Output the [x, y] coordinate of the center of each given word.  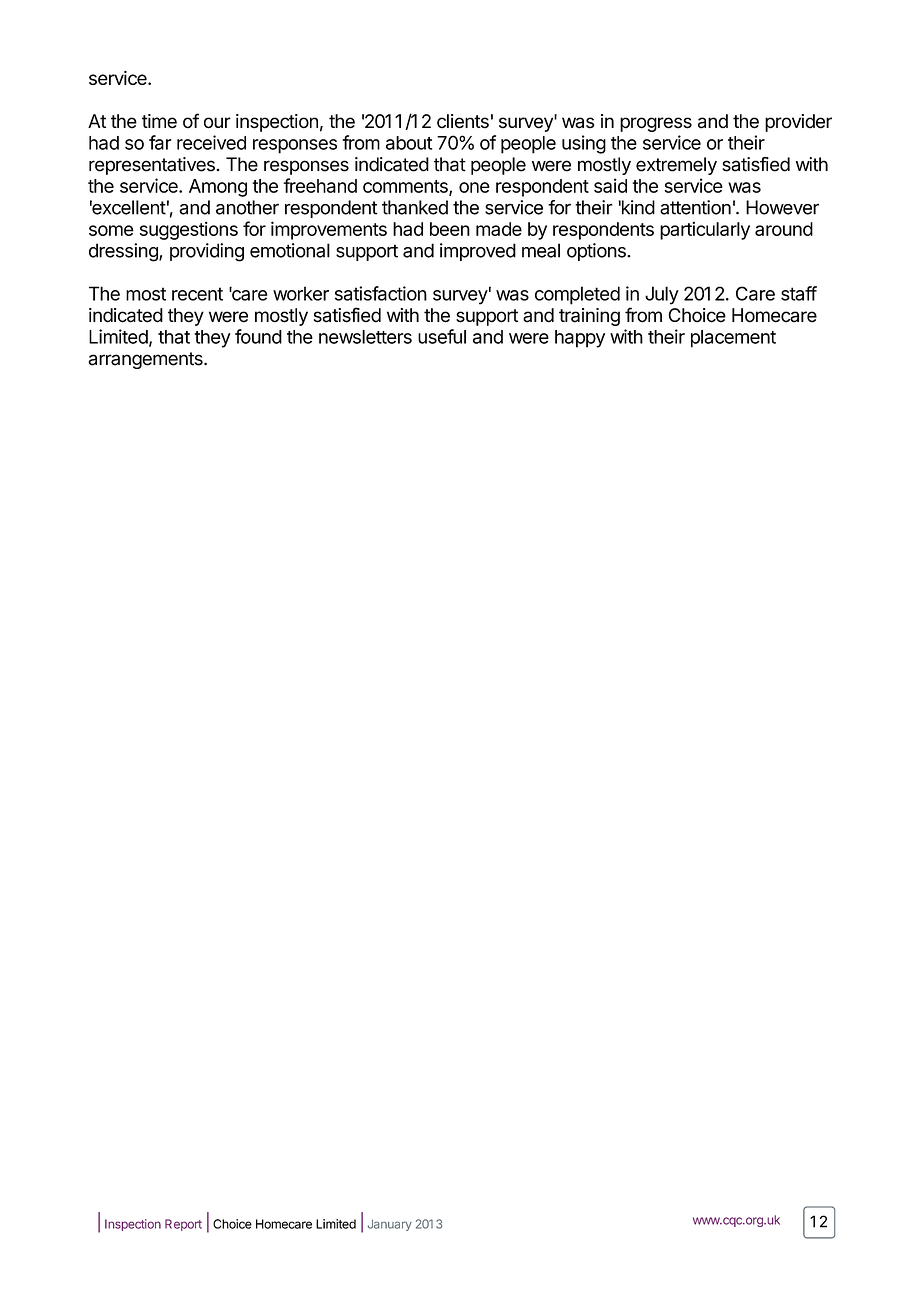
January [390, 1225]
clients [463, 121]
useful [442, 336]
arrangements [146, 360]
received [211, 142]
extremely [676, 166]
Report [183, 1225]
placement [733, 339]
